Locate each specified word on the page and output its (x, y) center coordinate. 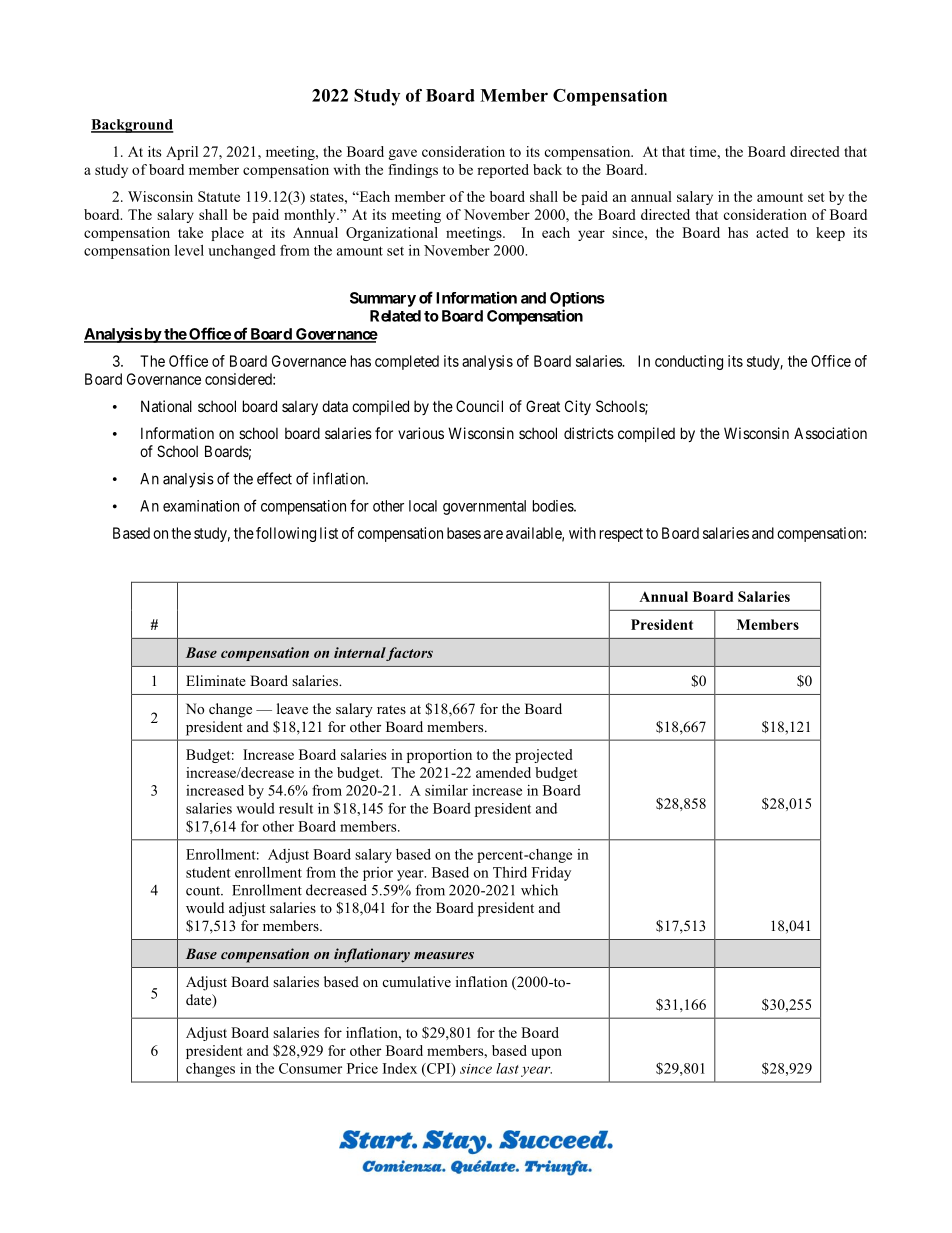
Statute (219, 196)
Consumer (310, 1068)
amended (503, 772)
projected (544, 756)
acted (772, 232)
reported (503, 171)
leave (292, 708)
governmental (484, 507)
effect (274, 478)
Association (830, 433)
